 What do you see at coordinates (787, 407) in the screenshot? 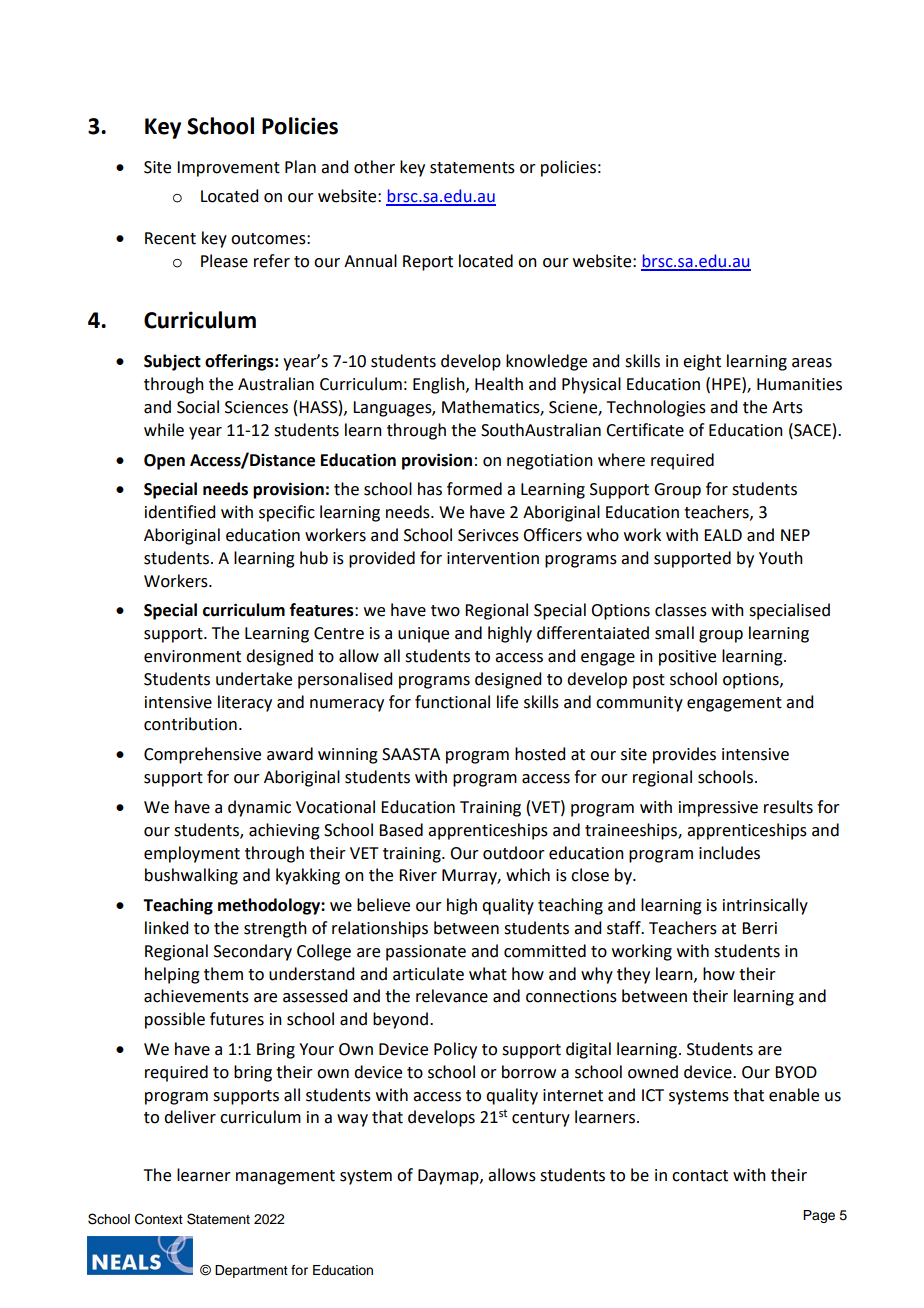
I see `Arts` at bounding box center [787, 407].
